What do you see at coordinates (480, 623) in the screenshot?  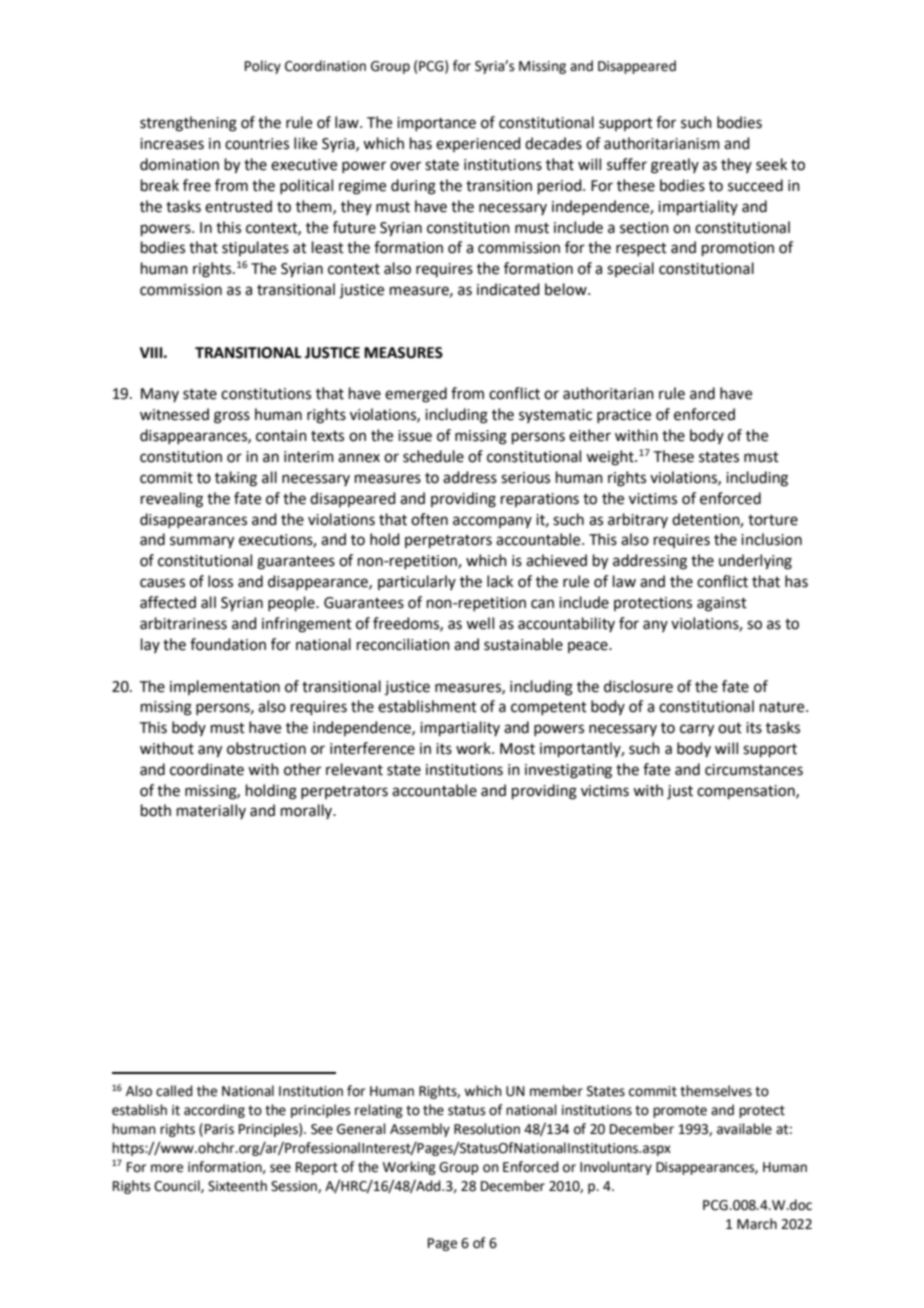 I see `well` at bounding box center [480, 623].
